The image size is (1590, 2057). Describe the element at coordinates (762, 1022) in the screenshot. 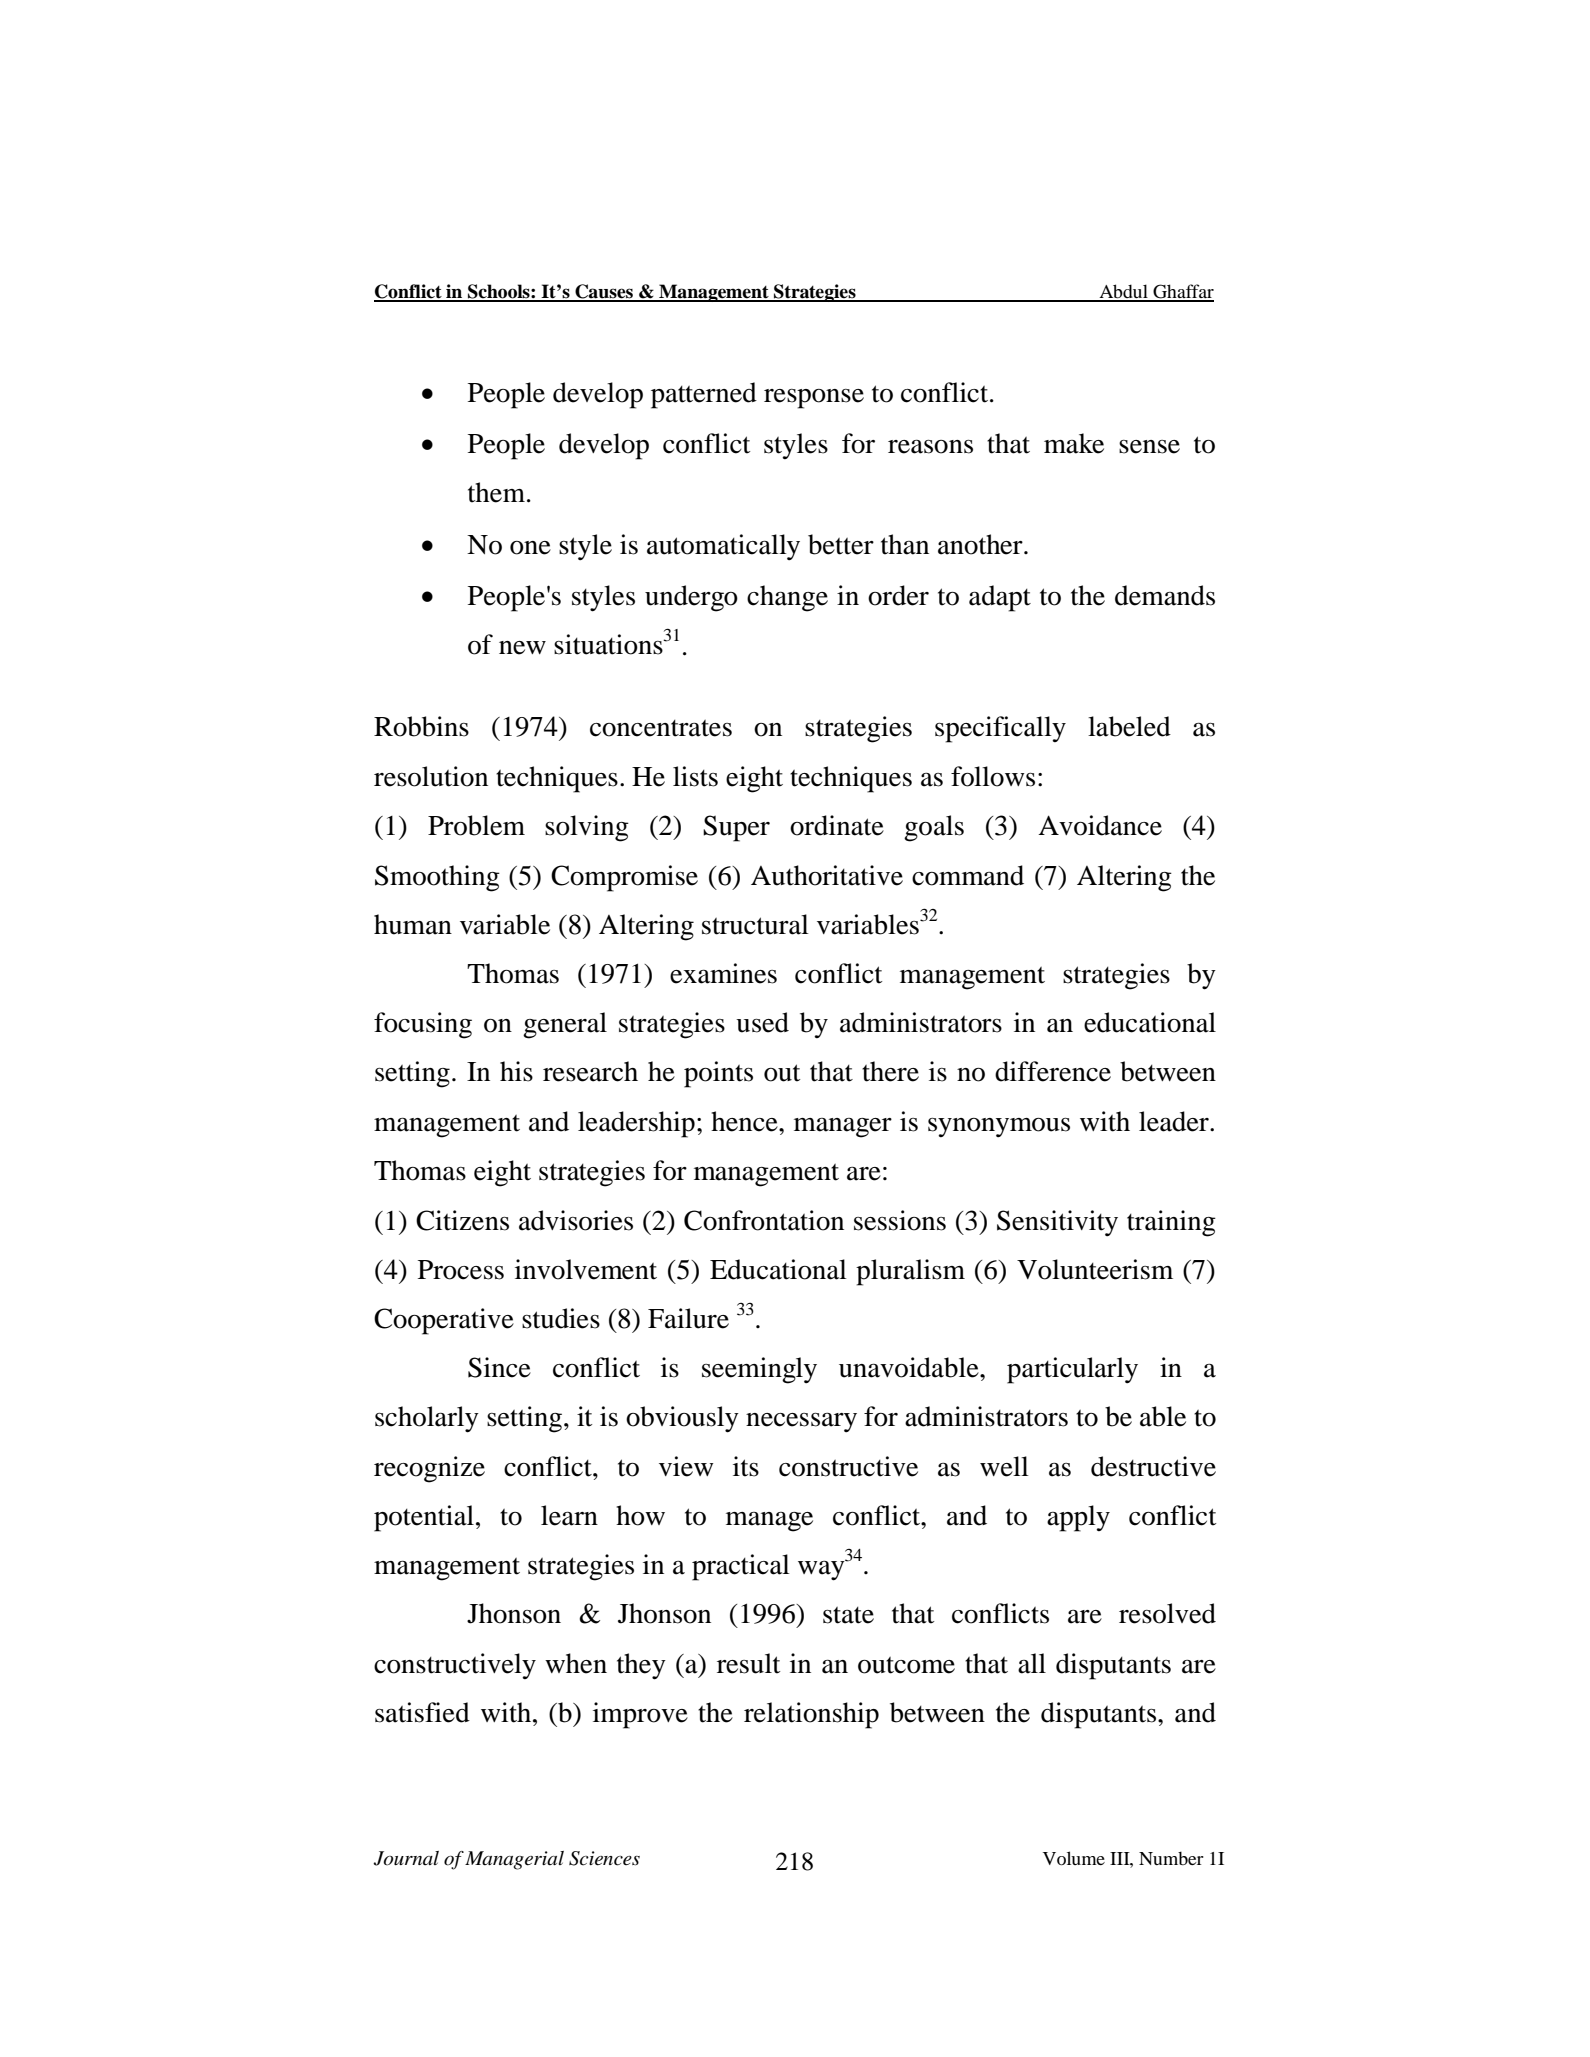

I see `used` at that location.
